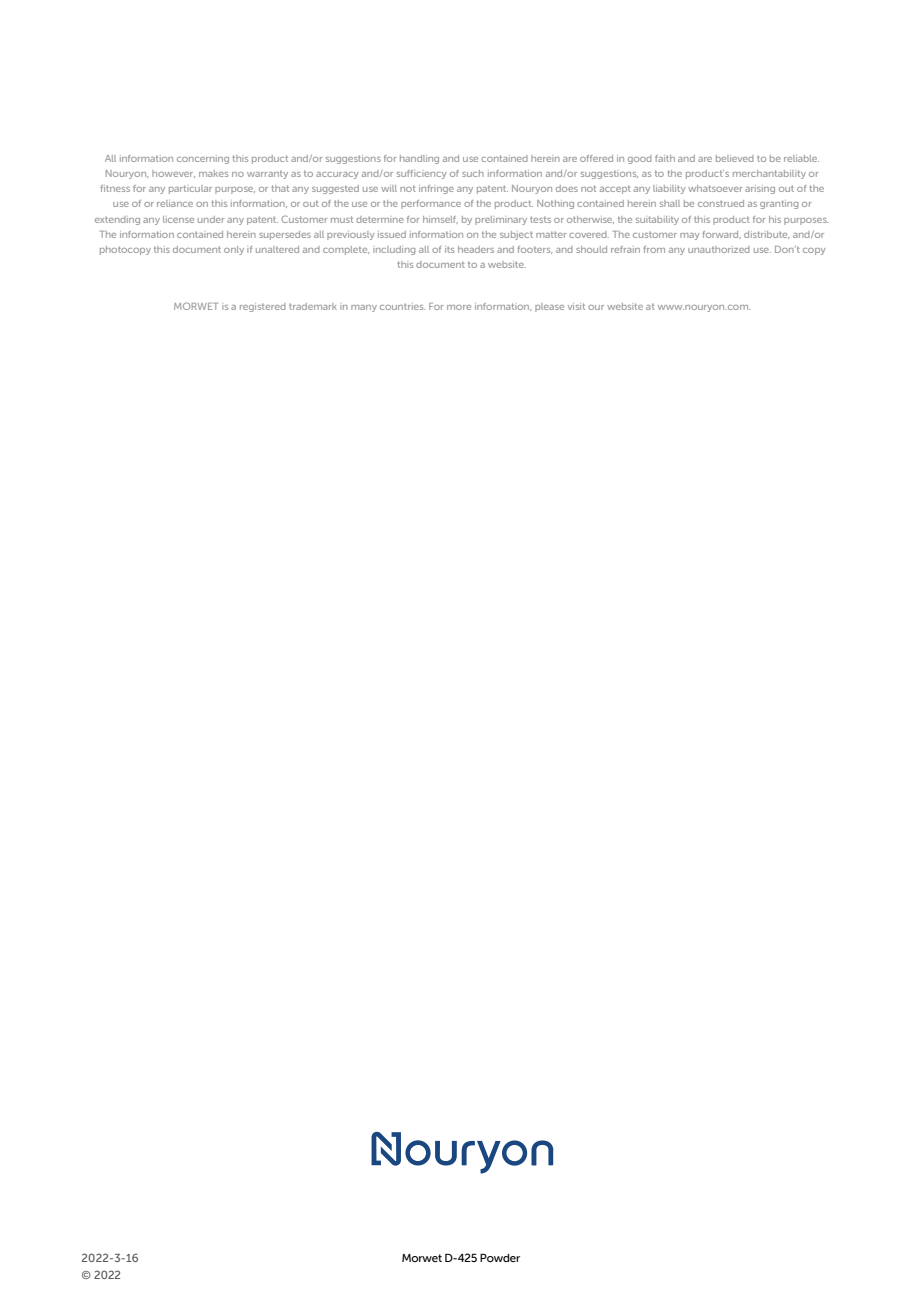 This screenshot has height=1308, width=924. What do you see at coordinates (190, 189) in the screenshot?
I see `particular` at bounding box center [190, 189].
